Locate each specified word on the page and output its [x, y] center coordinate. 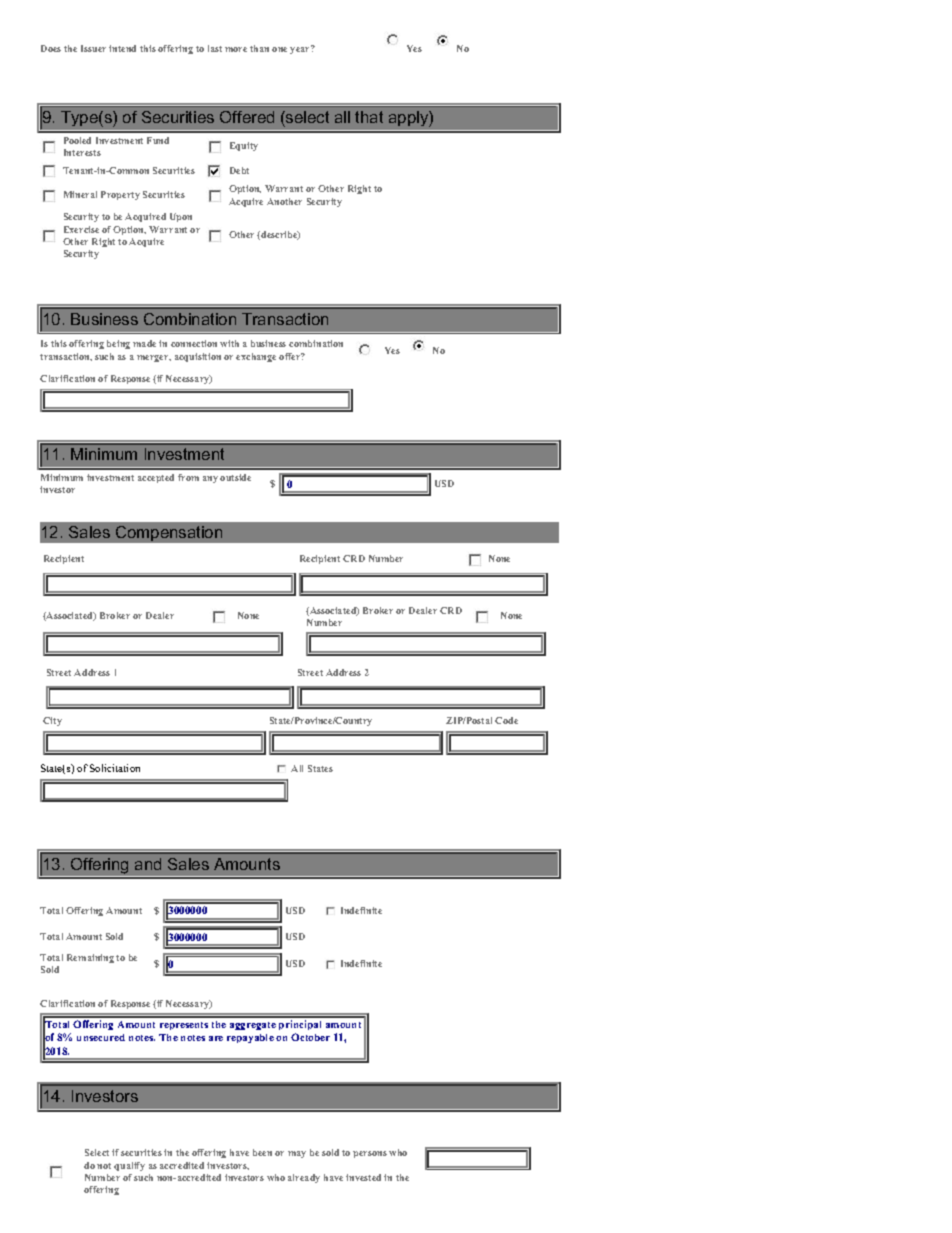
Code [506, 720]
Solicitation [115, 768]
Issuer [93, 48]
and [148, 864]
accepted [156, 478]
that [369, 117]
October [310, 1037]
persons [370, 1154]
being [118, 344]
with [229, 343]
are [216, 1038]
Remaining [90, 958]
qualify [129, 1166]
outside [235, 477]
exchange [256, 357]
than [259, 48]
